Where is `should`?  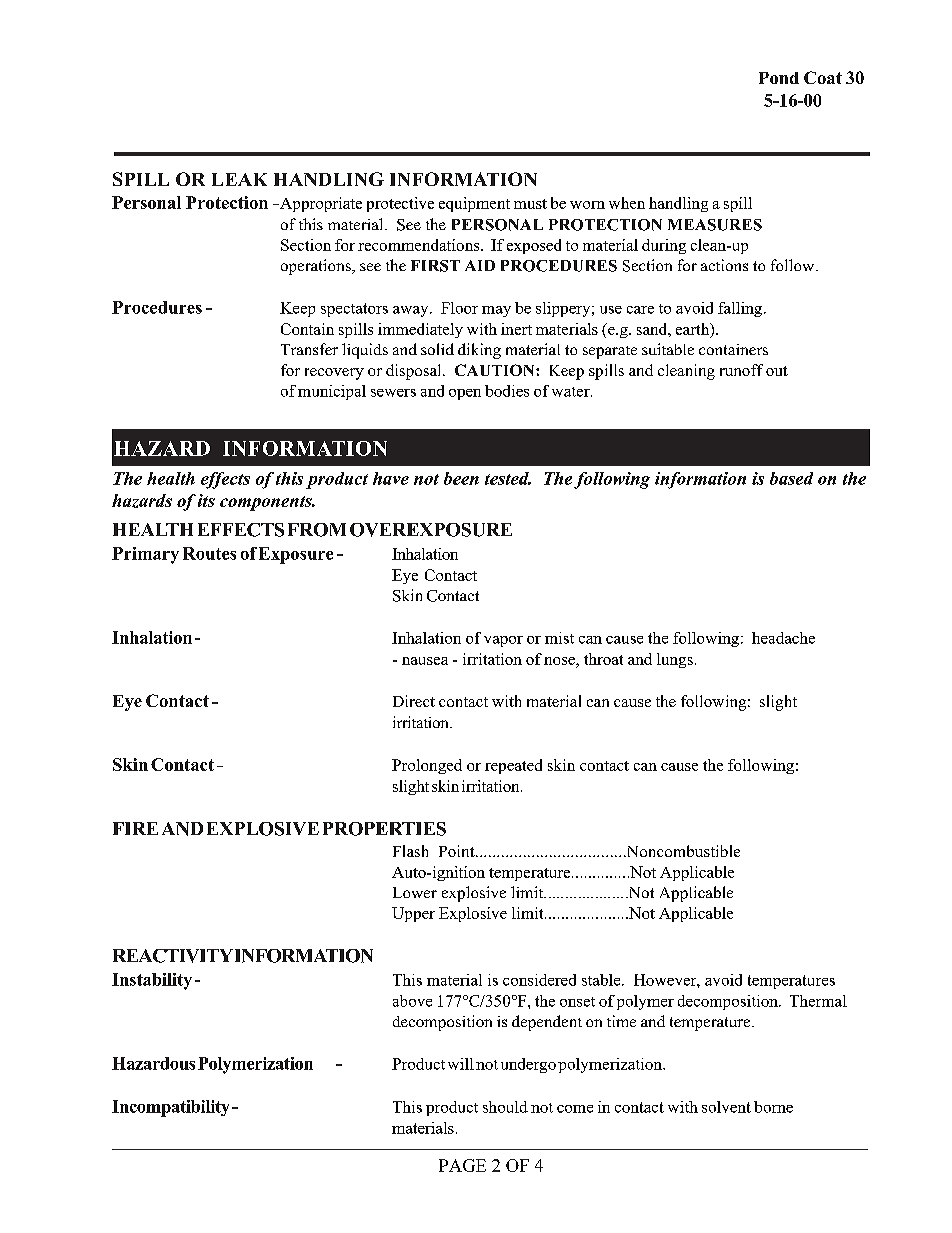
should is located at coordinates (505, 1107).
